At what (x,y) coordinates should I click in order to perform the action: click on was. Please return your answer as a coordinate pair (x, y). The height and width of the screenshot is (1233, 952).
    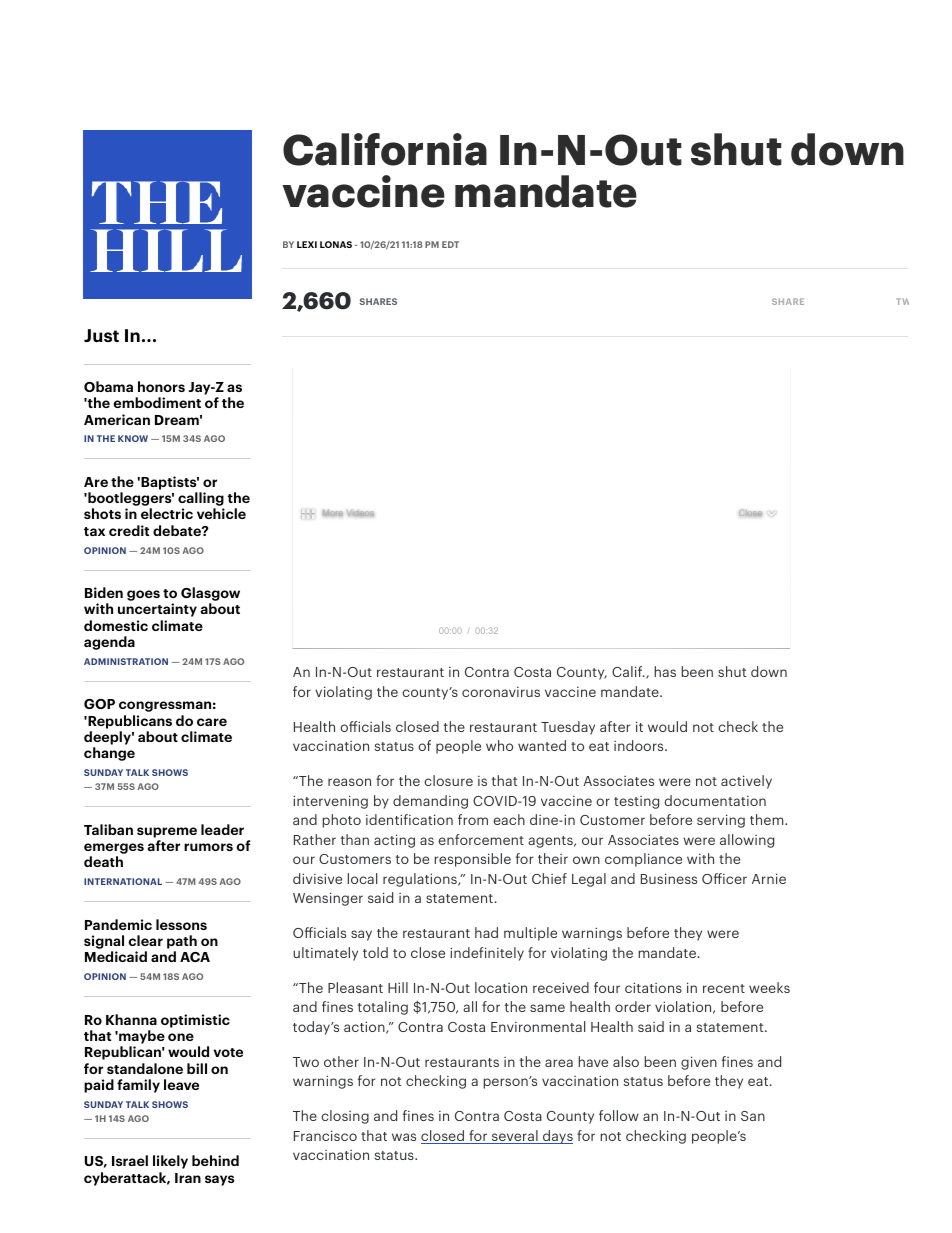
    Looking at the image, I should click on (404, 1137).
